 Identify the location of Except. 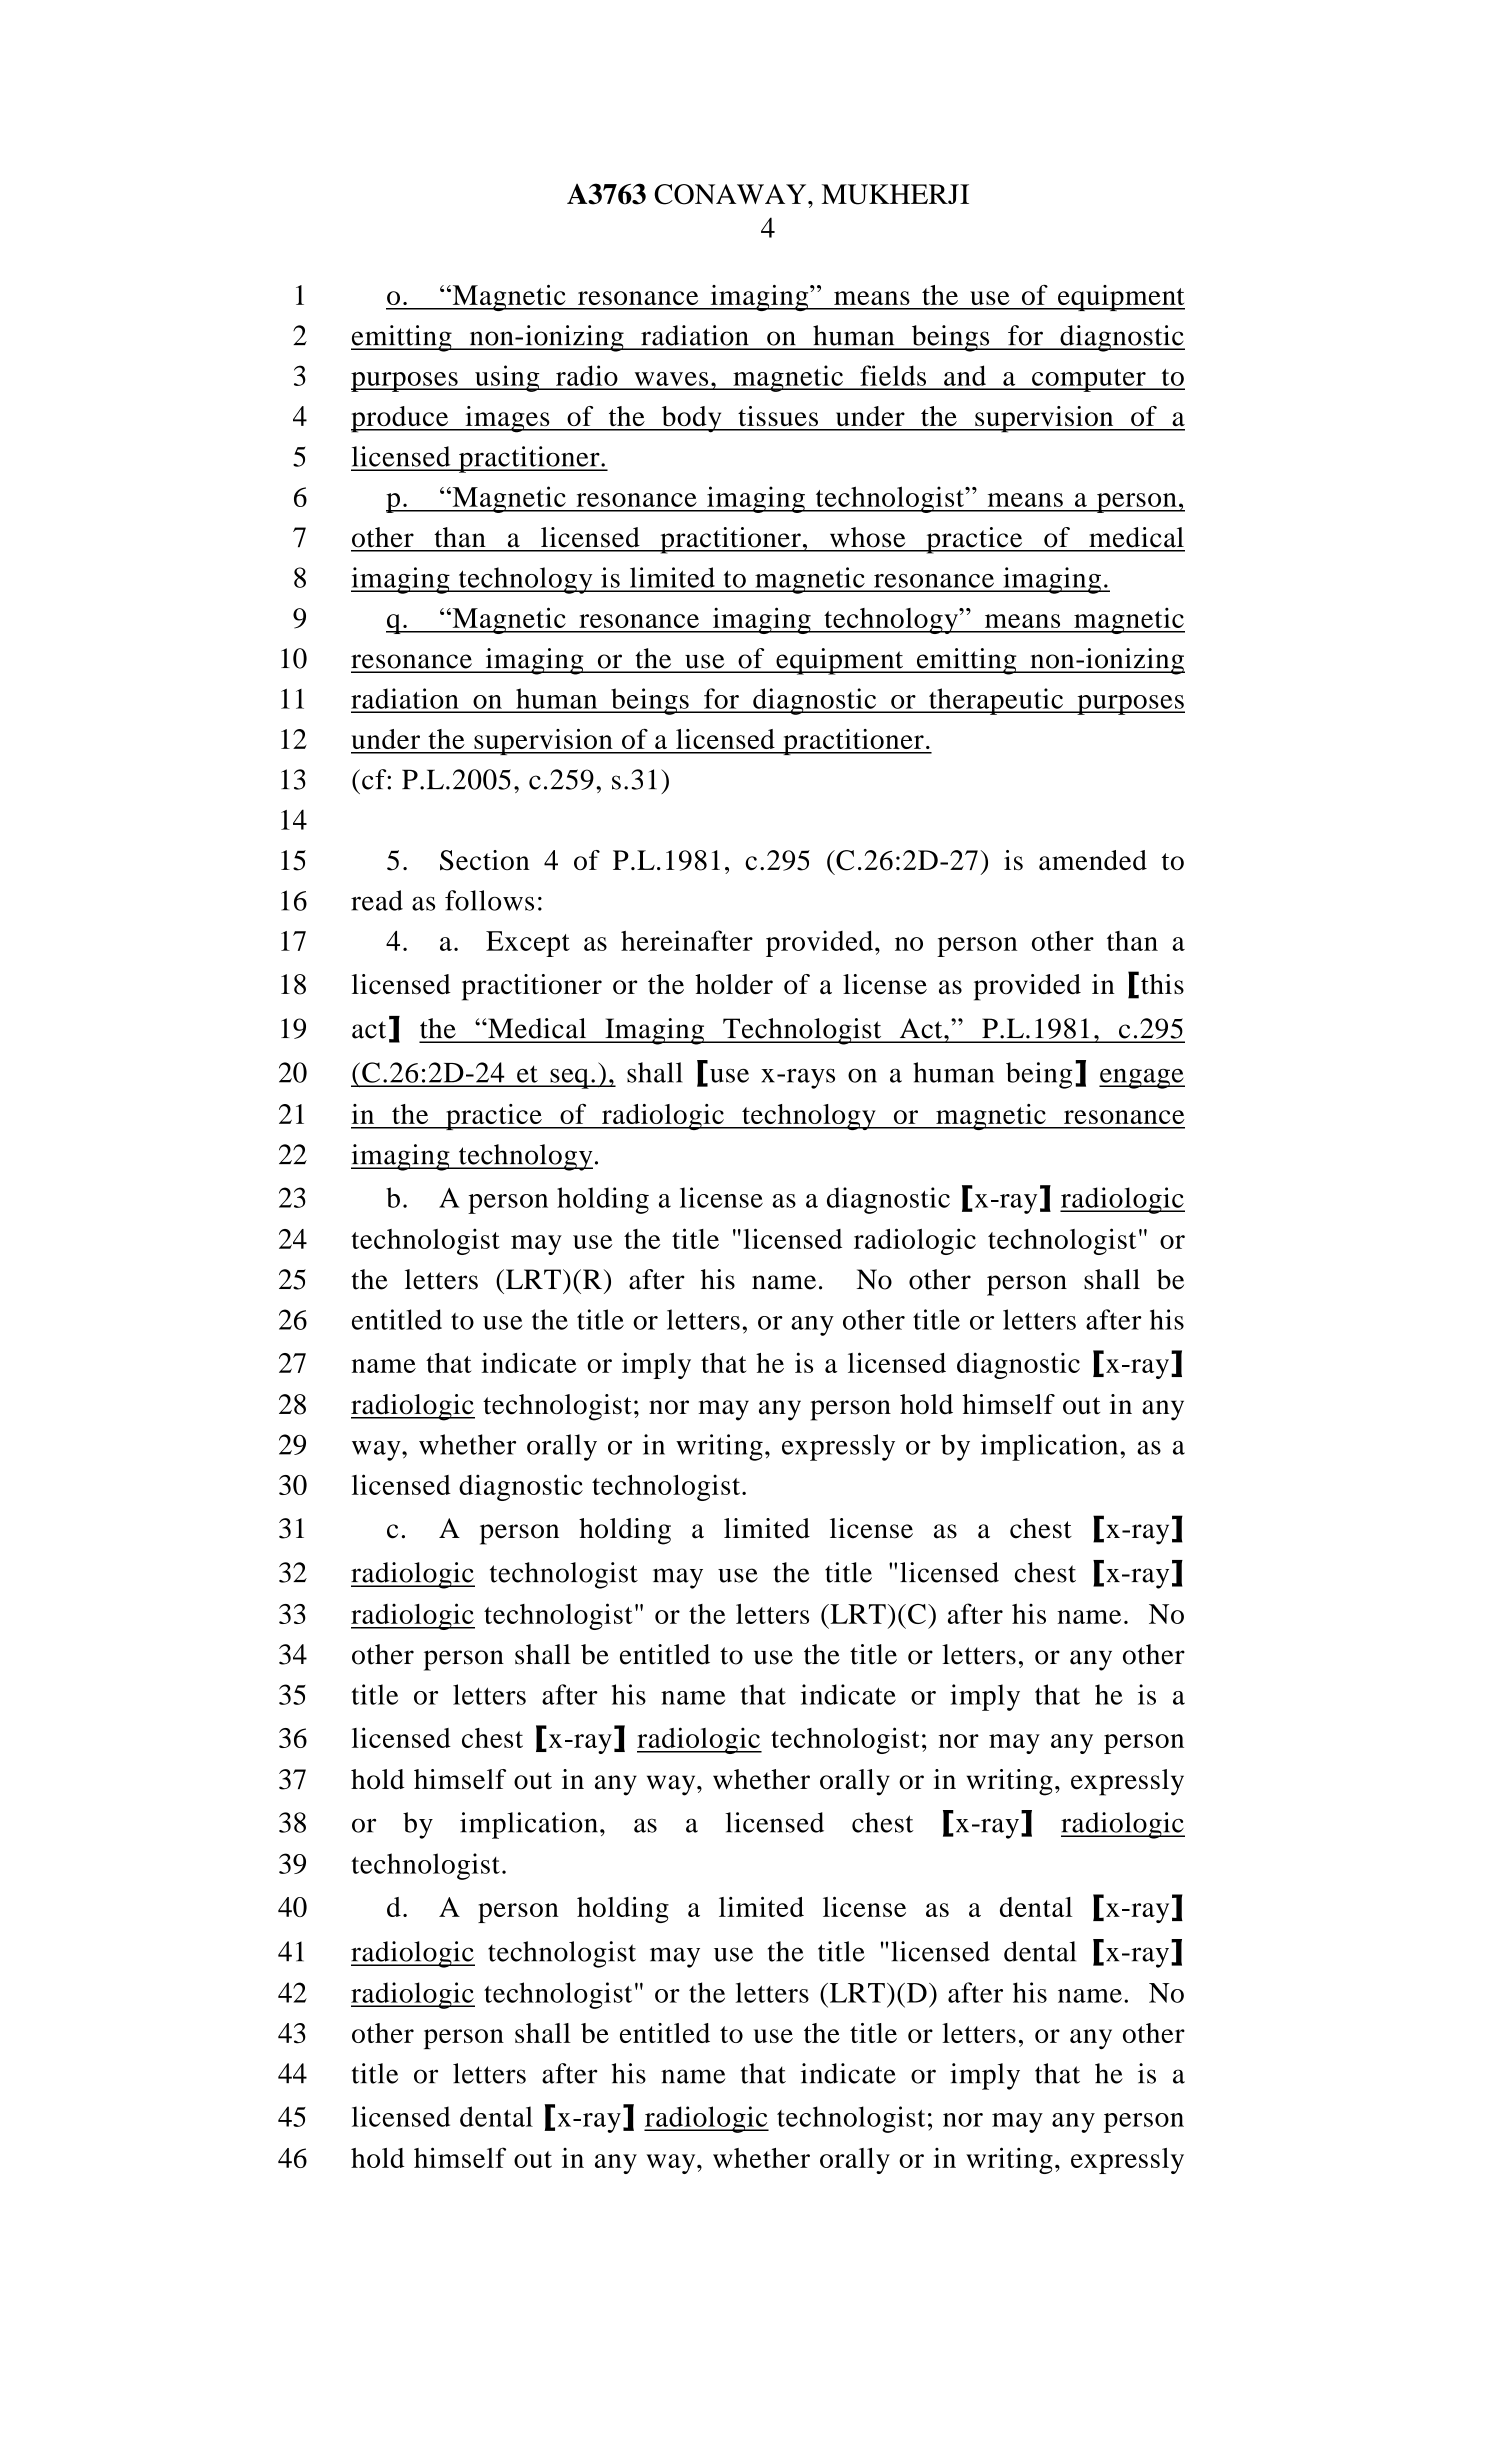
(528, 944).
